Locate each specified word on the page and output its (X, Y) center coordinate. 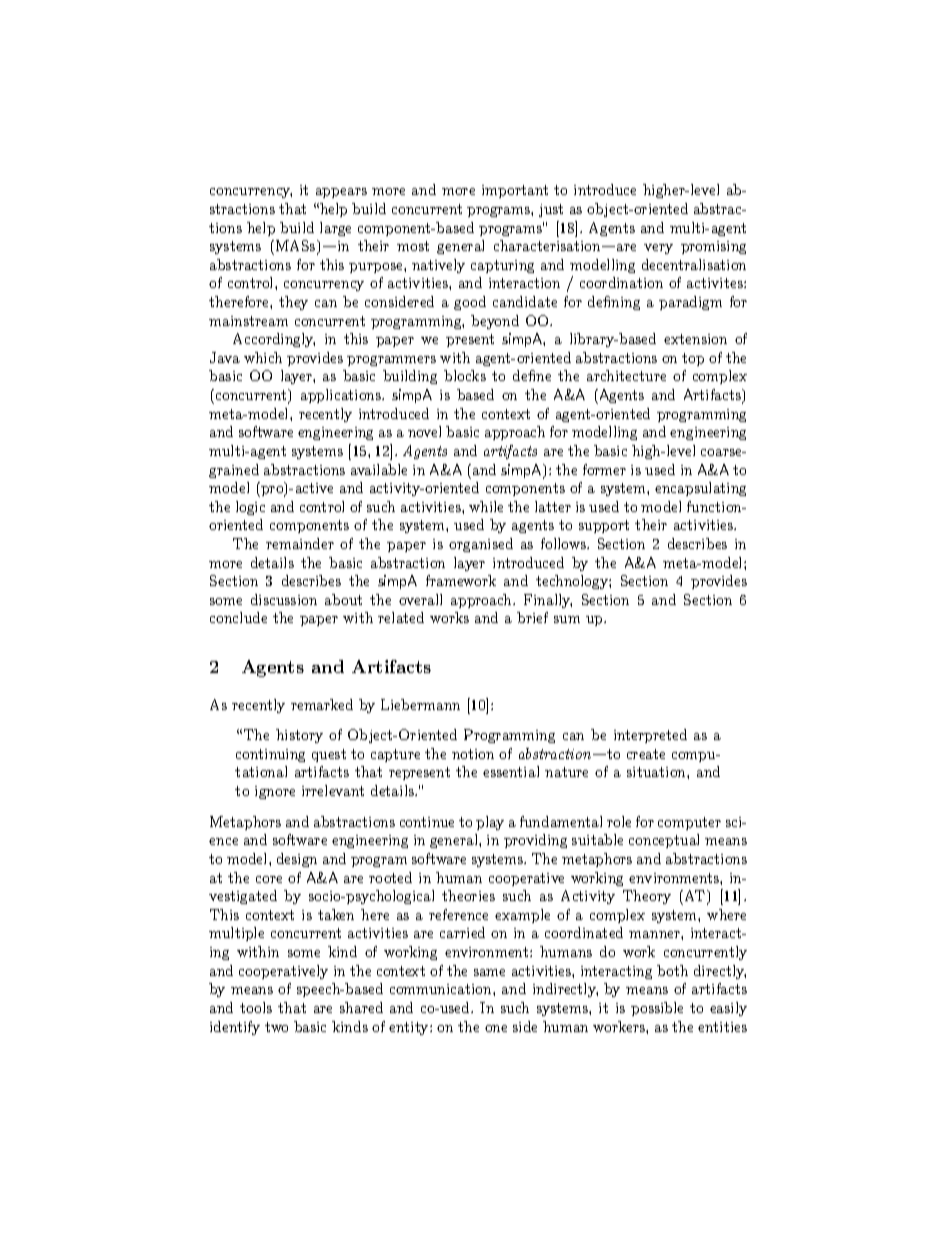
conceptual (664, 841)
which (263, 357)
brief (532, 617)
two (276, 1027)
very (658, 249)
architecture (626, 375)
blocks (465, 375)
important (515, 191)
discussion (284, 599)
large (335, 229)
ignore (275, 792)
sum (567, 619)
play (490, 823)
